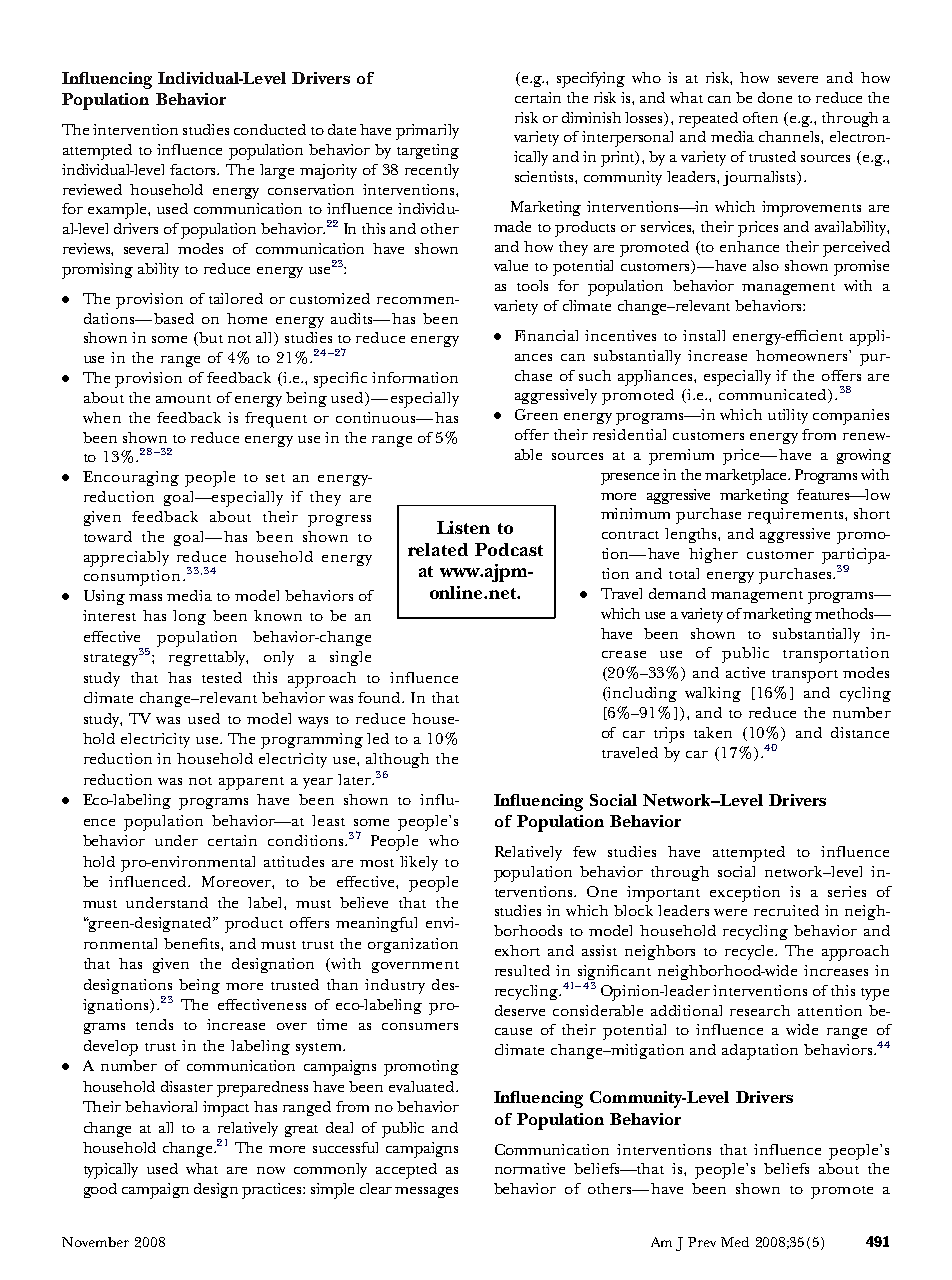  What do you see at coordinates (100, 1190) in the image?
I see `good` at bounding box center [100, 1190].
